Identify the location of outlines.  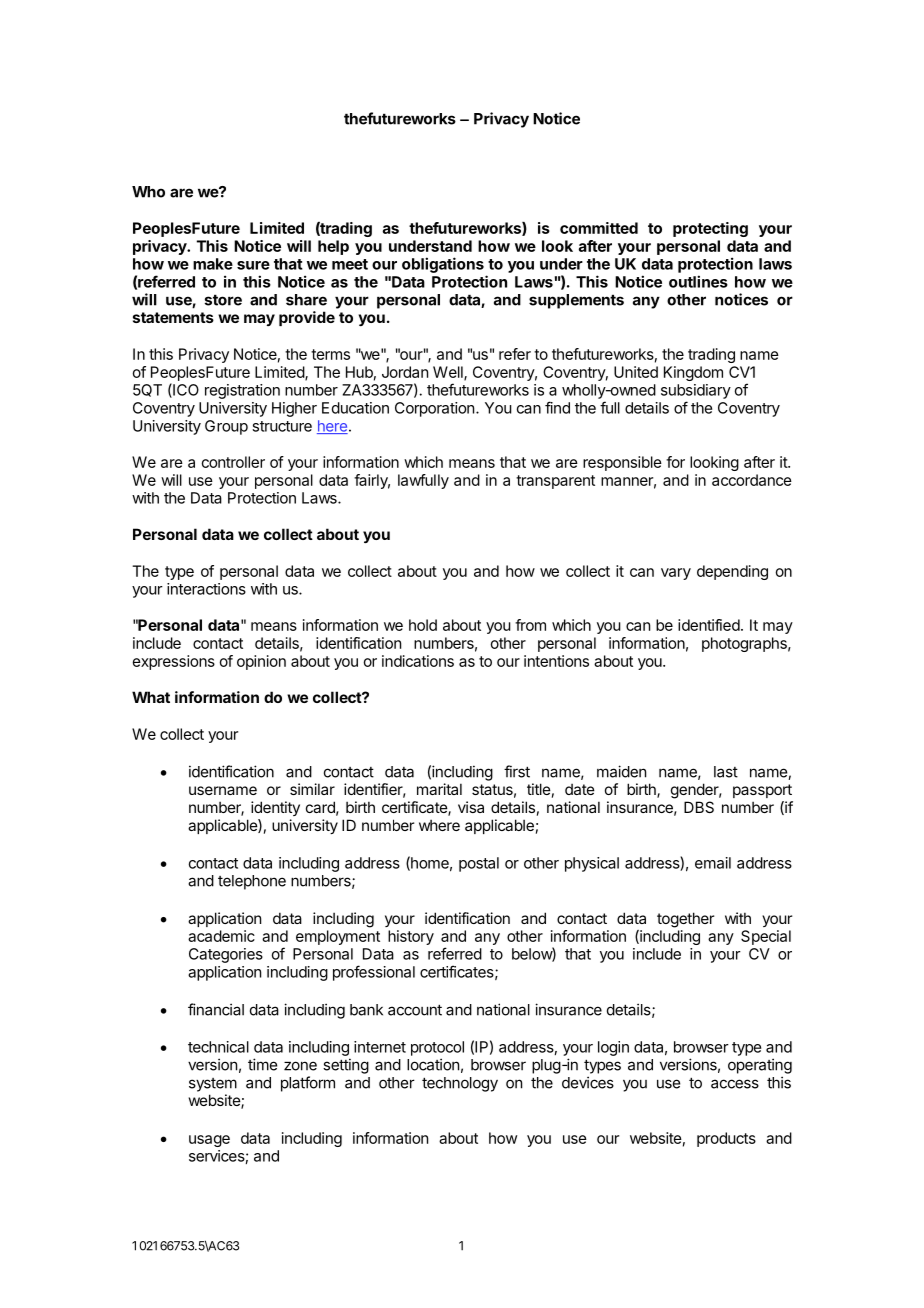
(698, 281).
